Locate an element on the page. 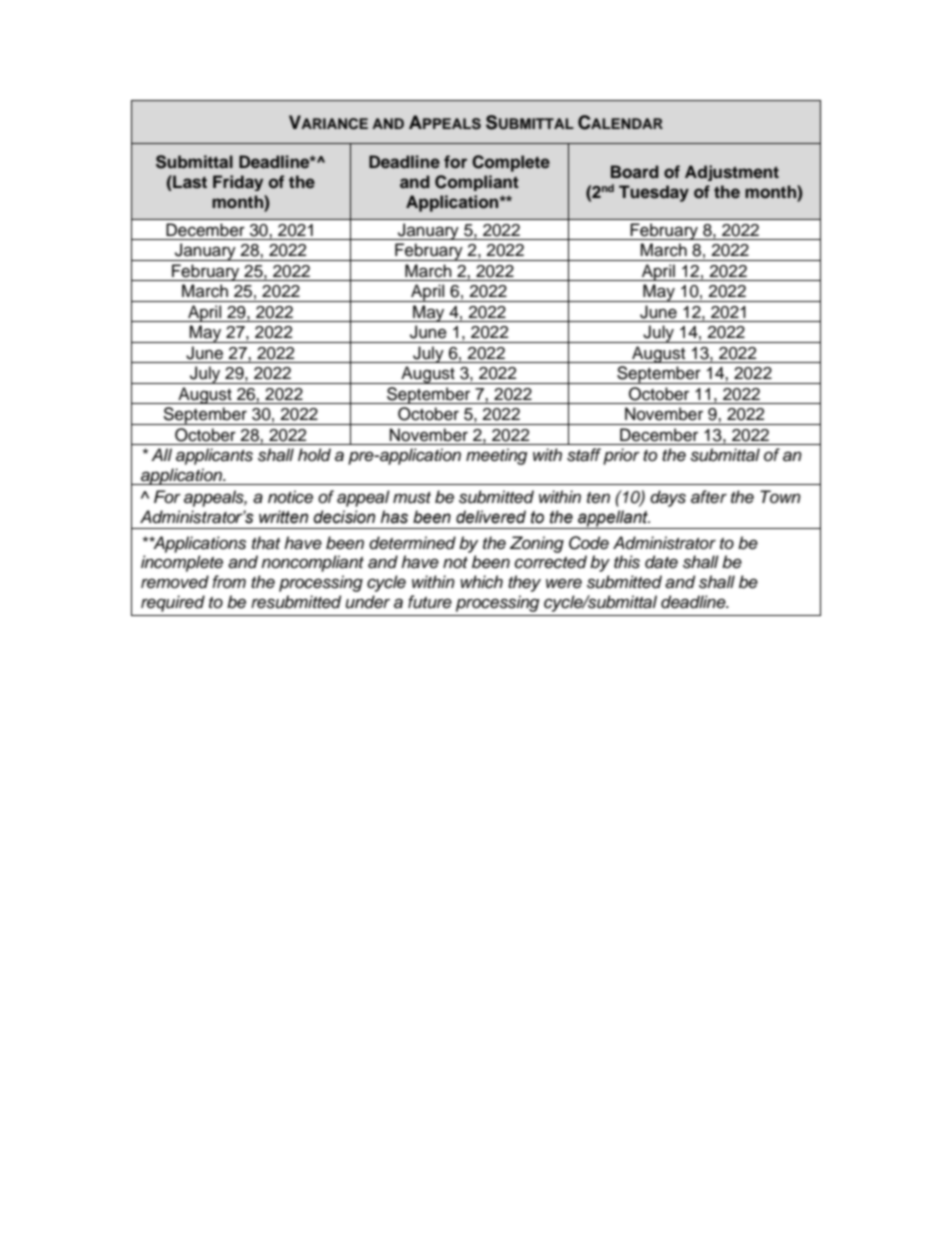 The width and height of the page is (952, 1233). meeting is located at coordinates (496, 456).
